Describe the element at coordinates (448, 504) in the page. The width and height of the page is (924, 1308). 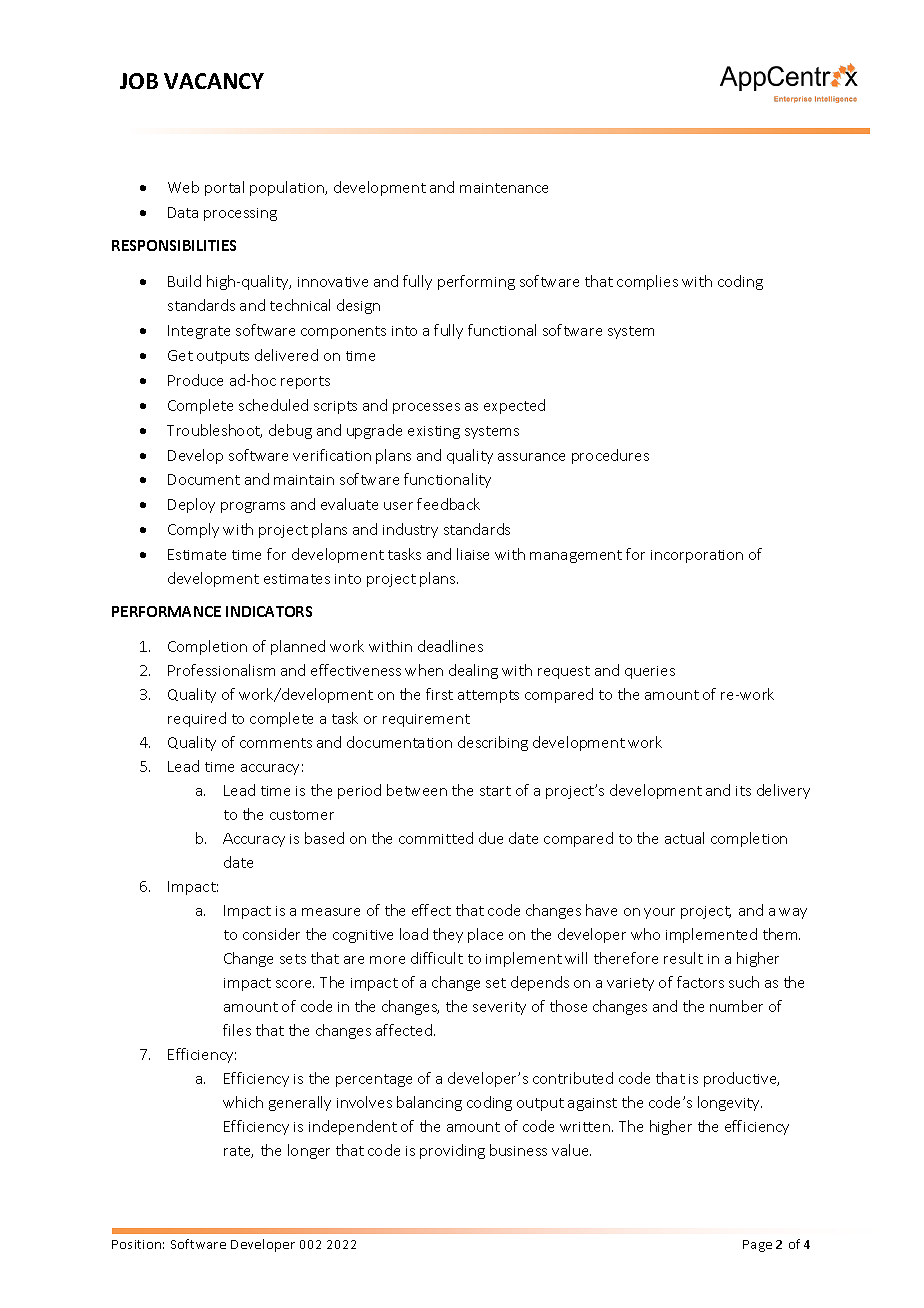
I see `feedback` at that location.
